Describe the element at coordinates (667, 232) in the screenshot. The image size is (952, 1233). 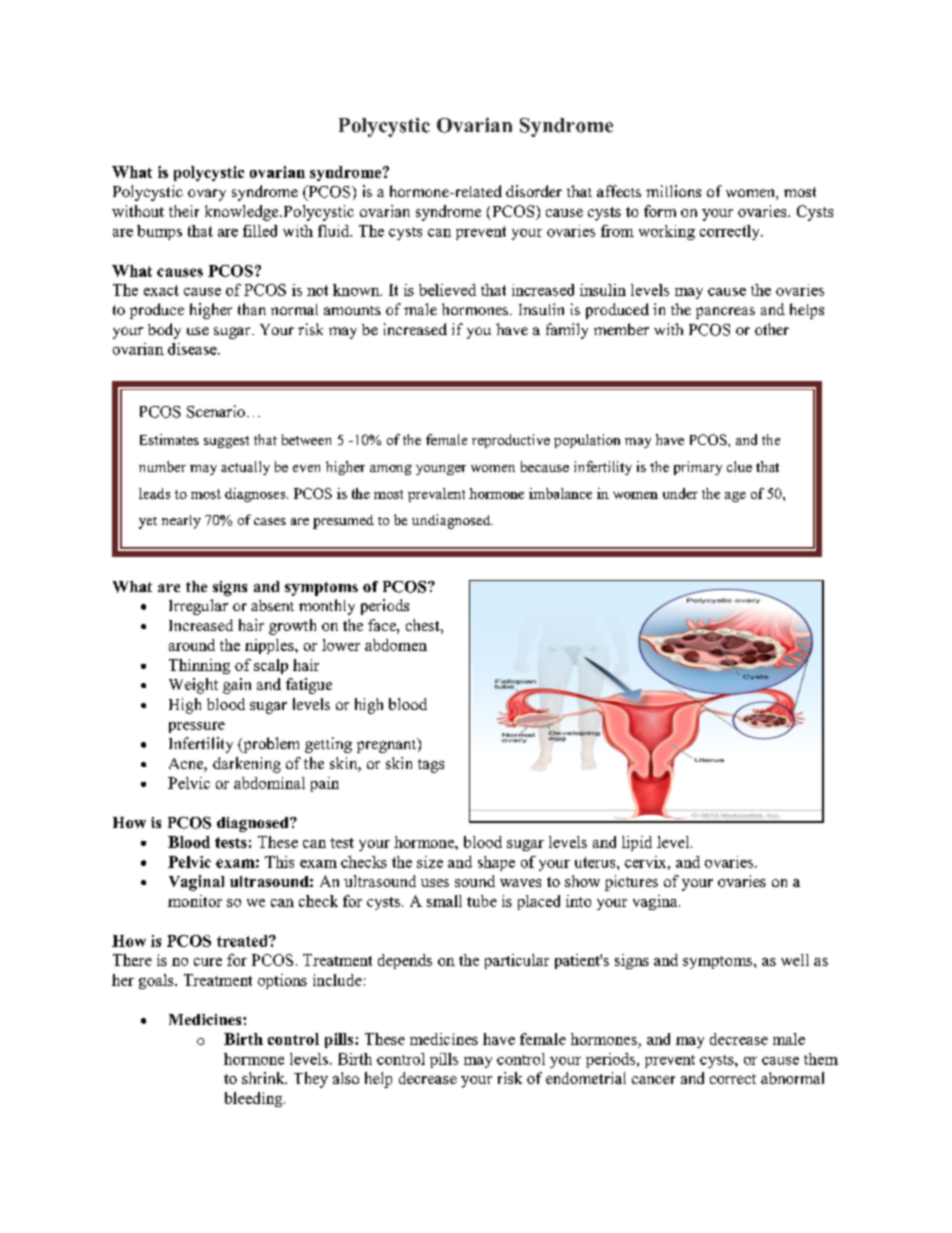
I see `working` at that location.
